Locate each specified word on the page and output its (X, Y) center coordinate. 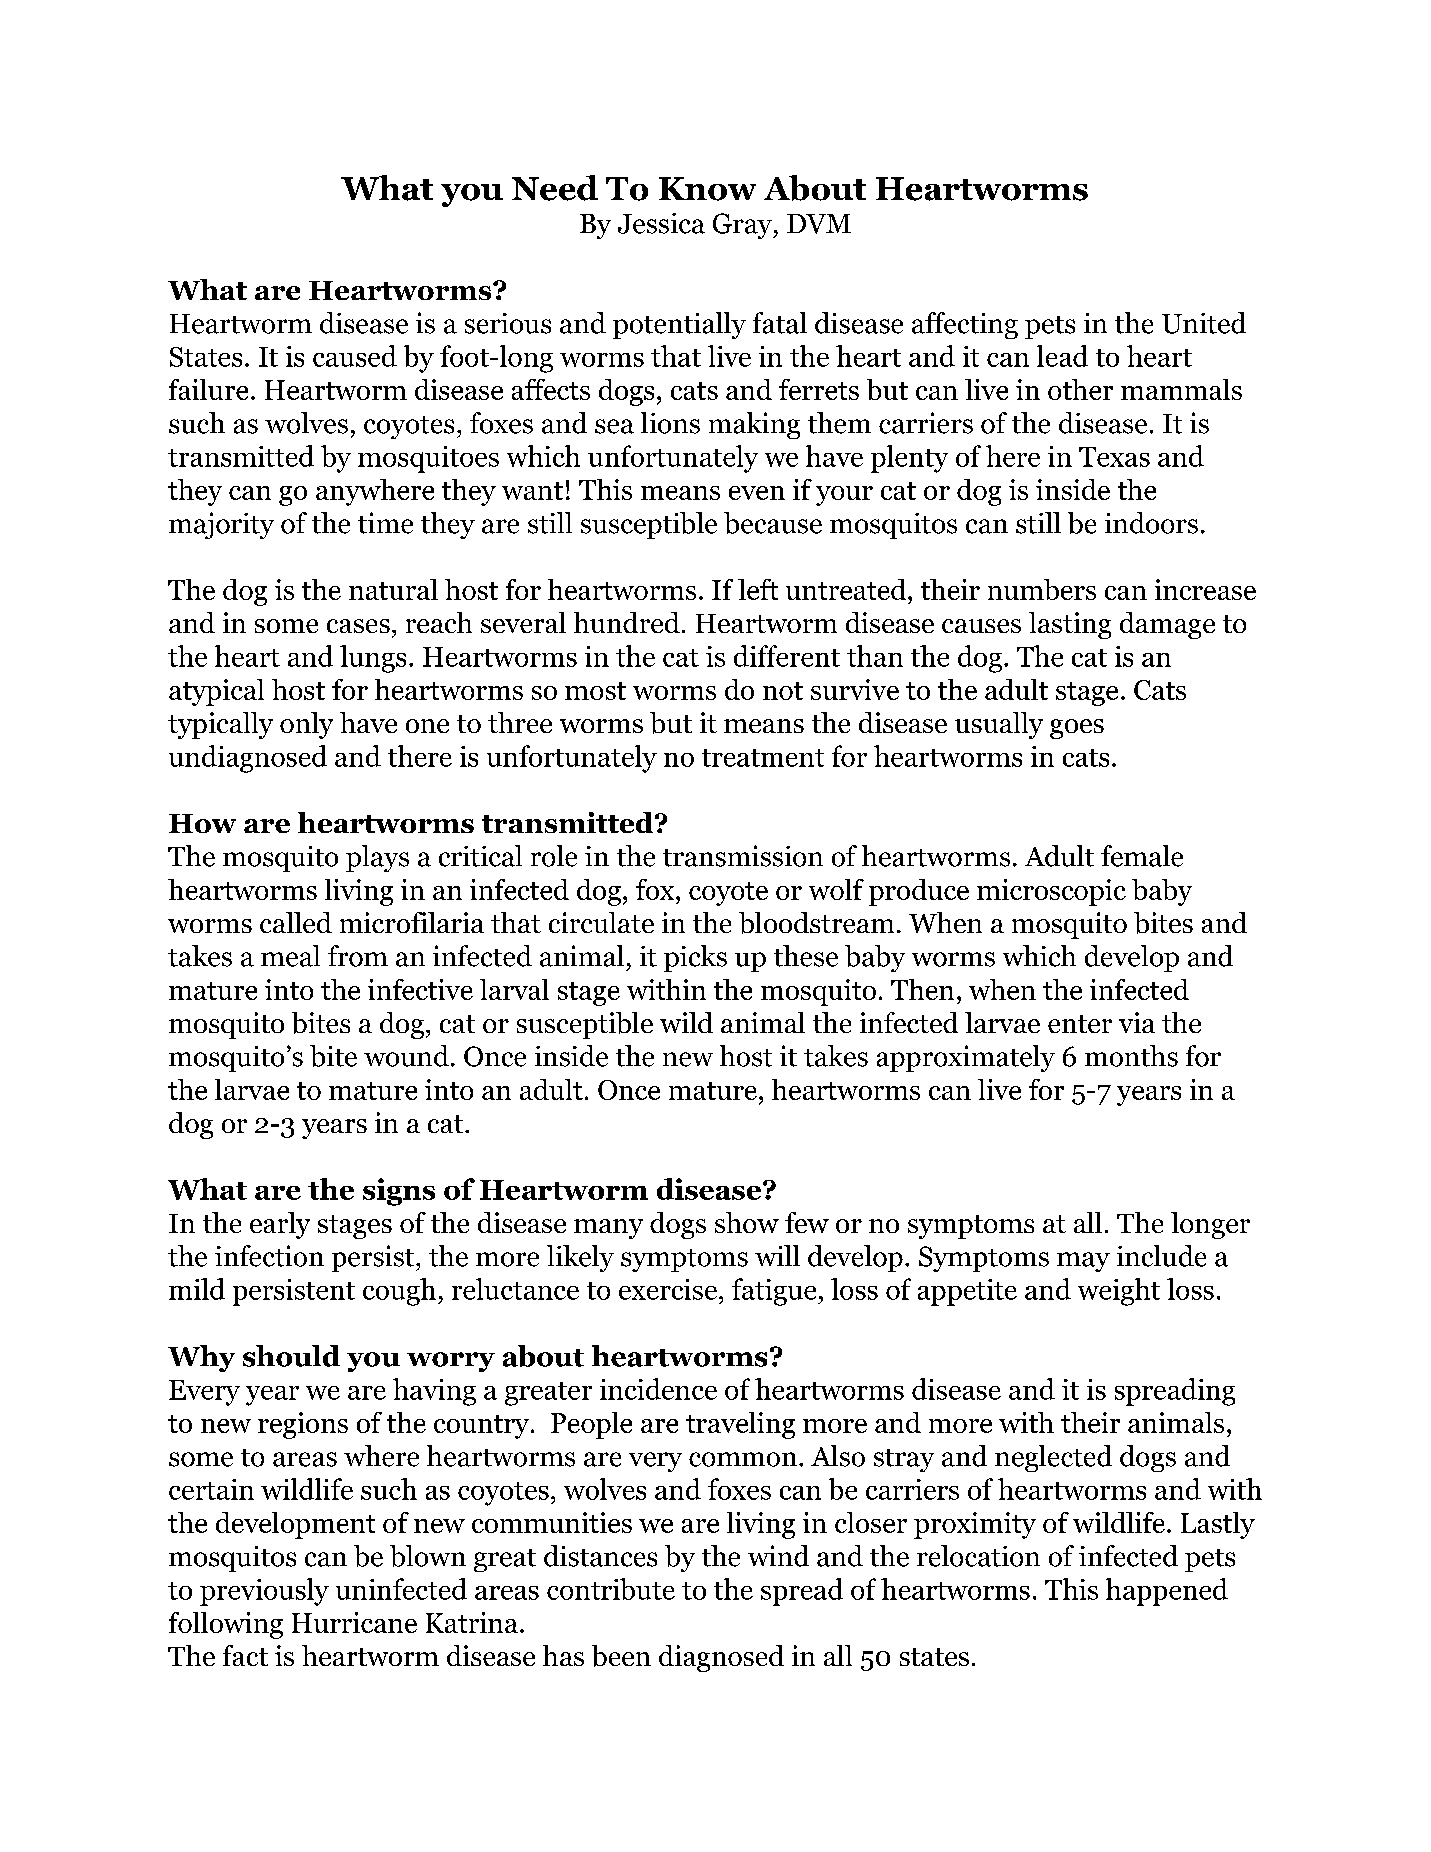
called (296, 922)
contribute (611, 1589)
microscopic (1051, 892)
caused (355, 356)
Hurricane (354, 1622)
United (1204, 323)
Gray (743, 226)
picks (695, 958)
